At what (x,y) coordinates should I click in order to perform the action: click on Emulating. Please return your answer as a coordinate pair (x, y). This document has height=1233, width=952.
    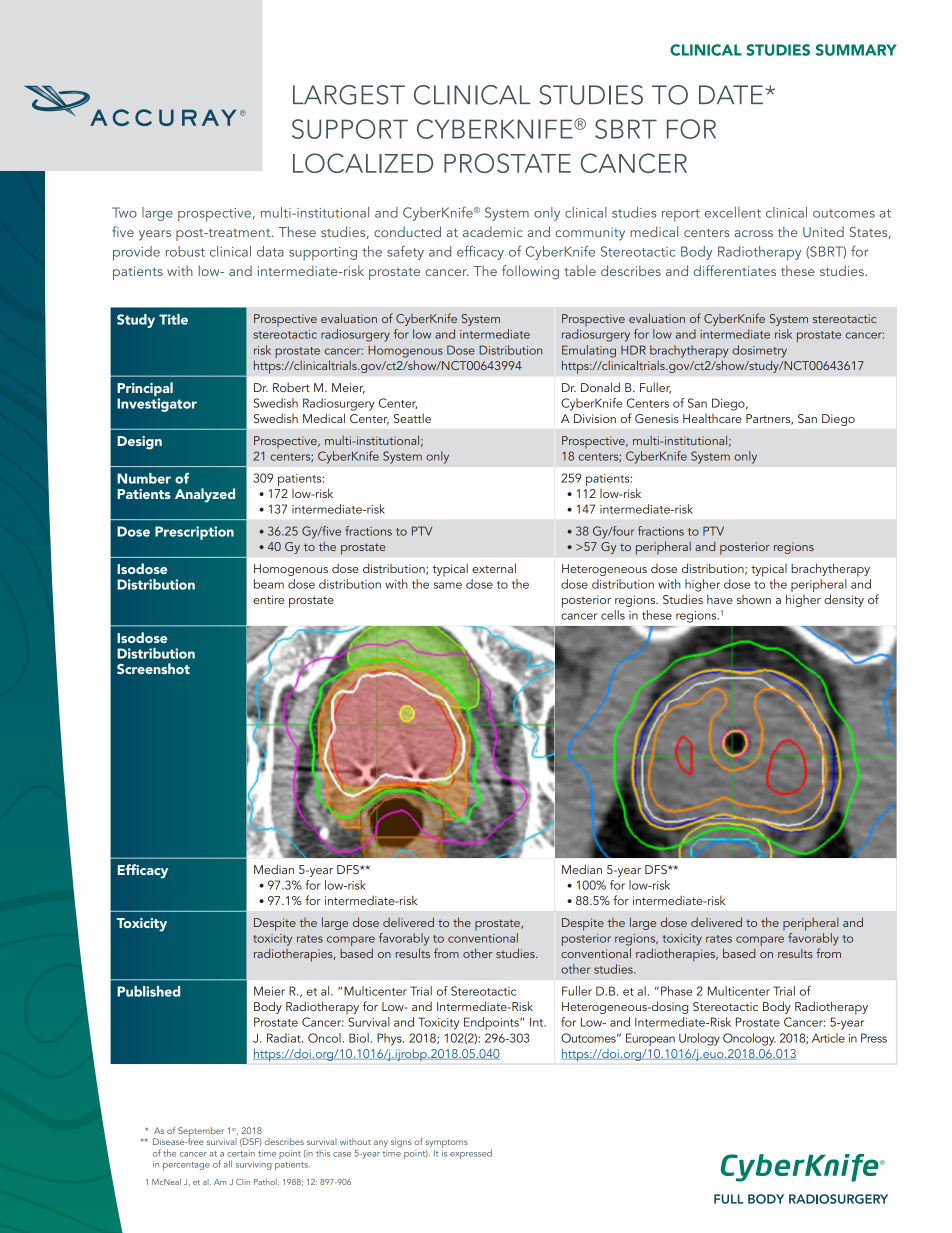
    Looking at the image, I should click on (589, 351).
